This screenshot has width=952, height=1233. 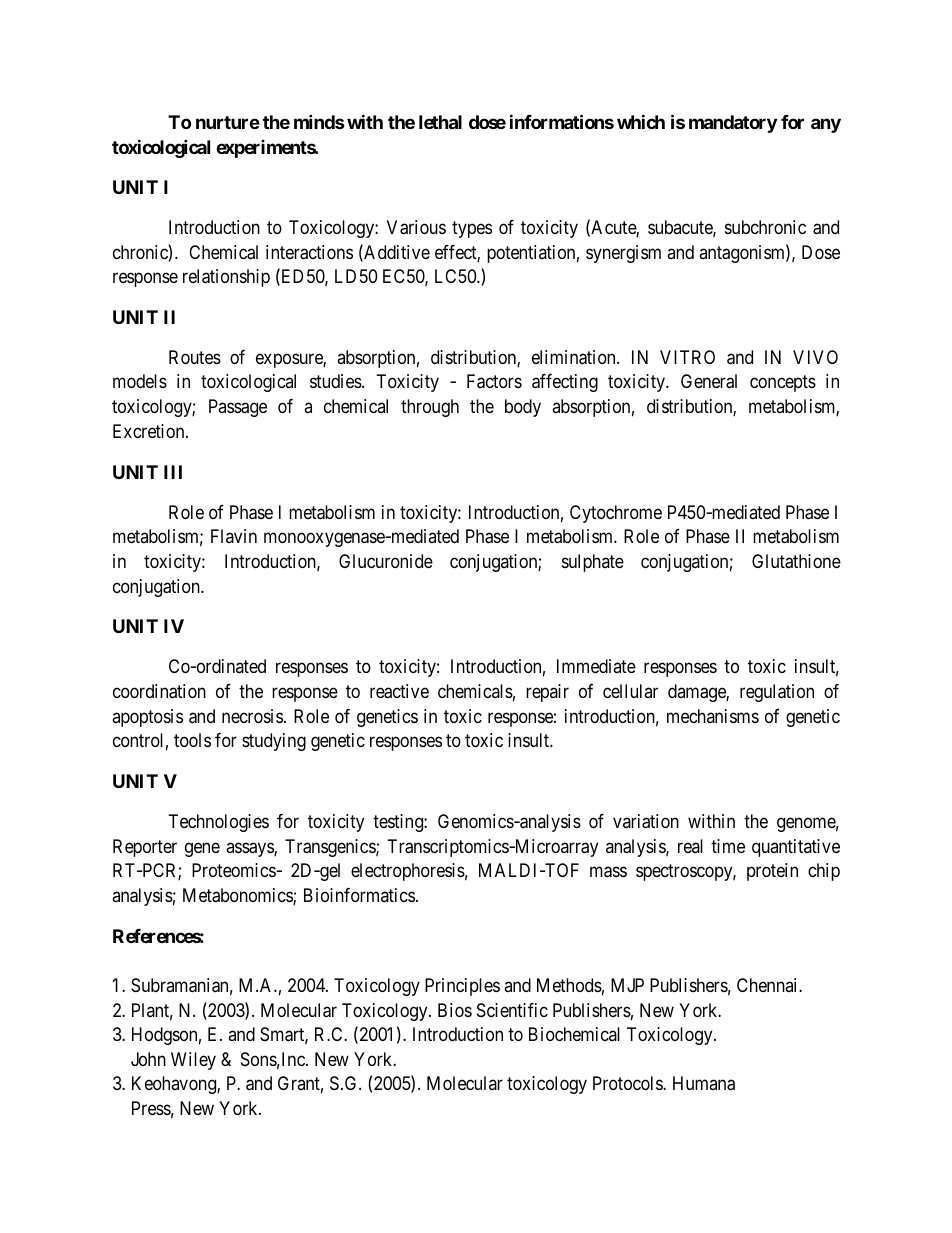 What do you see at coordinates (440, 122) in the screenshot?
I see `lethal` at bounding box center [440, 122].
